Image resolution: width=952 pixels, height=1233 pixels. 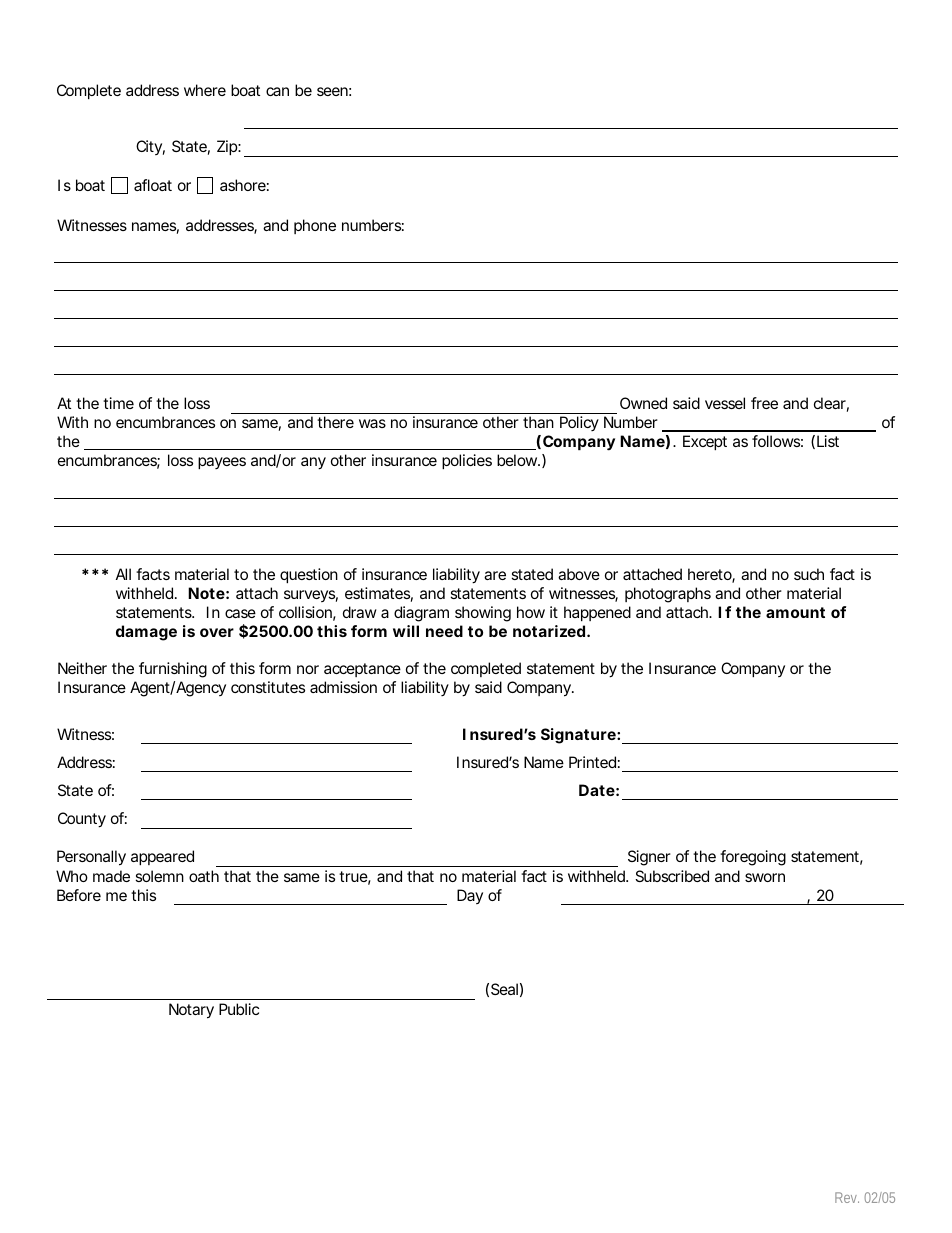 I want to click on free, so click(x=764, y=403).
